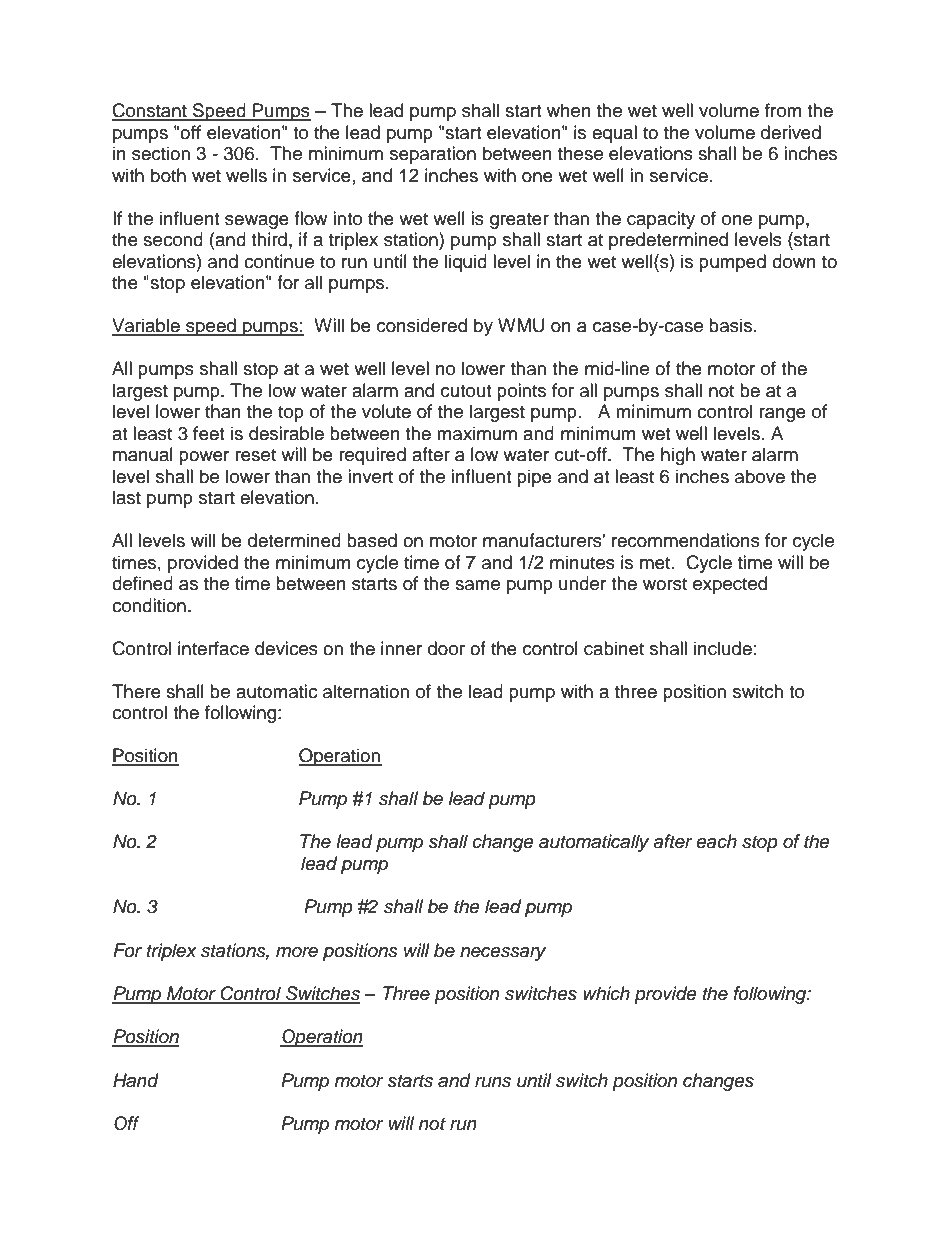  I want to click on expected, so click(730, 585).
